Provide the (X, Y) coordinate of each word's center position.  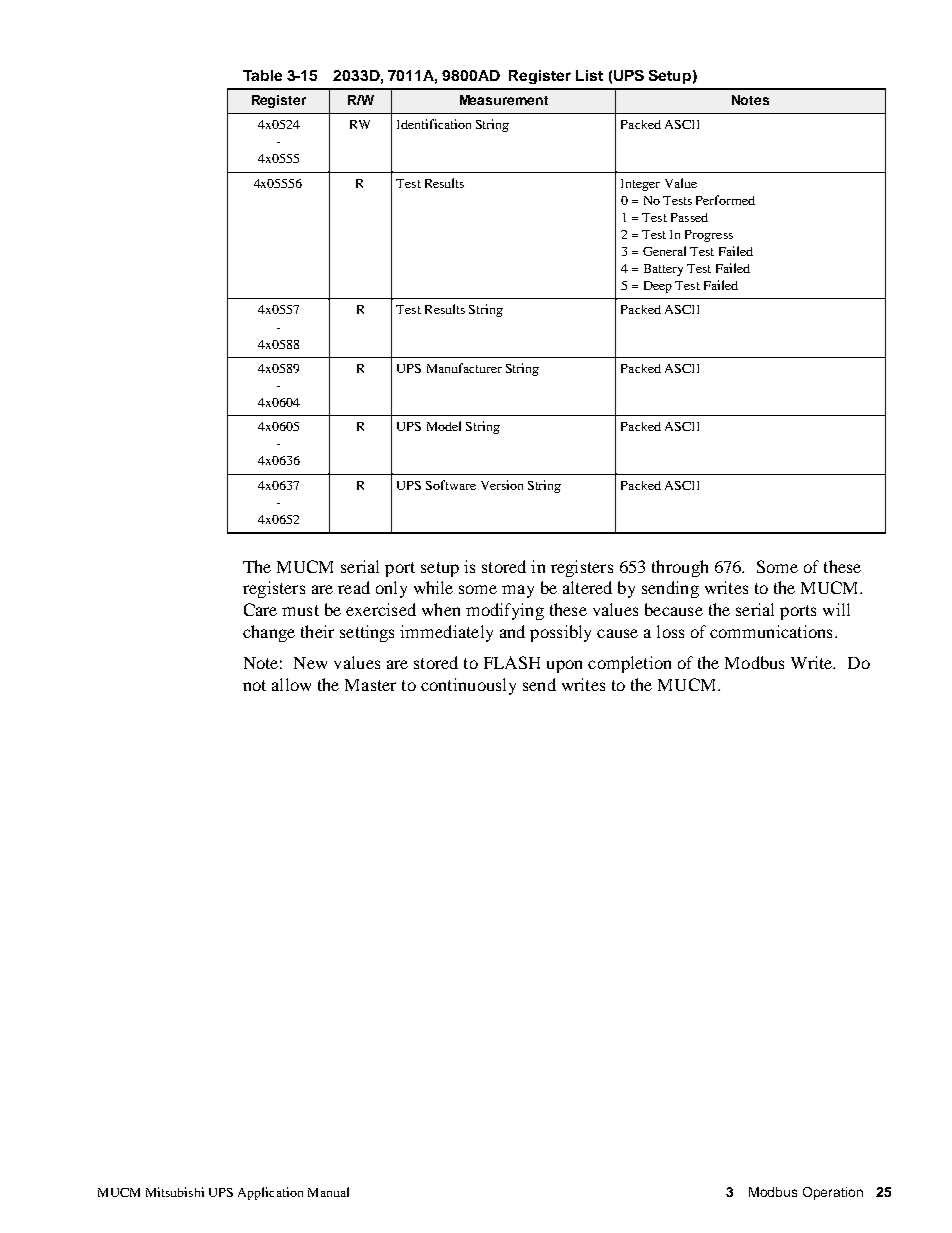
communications (771, 631)
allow (291, 684)
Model (444, 426)
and (512, 631)
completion (629, 664)
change (269, 633)
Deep (658, 287)
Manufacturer (464, 368)
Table (262, 75)
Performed (725, 200)
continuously (468, 686)
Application (270, 1193)
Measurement (504, 100)
